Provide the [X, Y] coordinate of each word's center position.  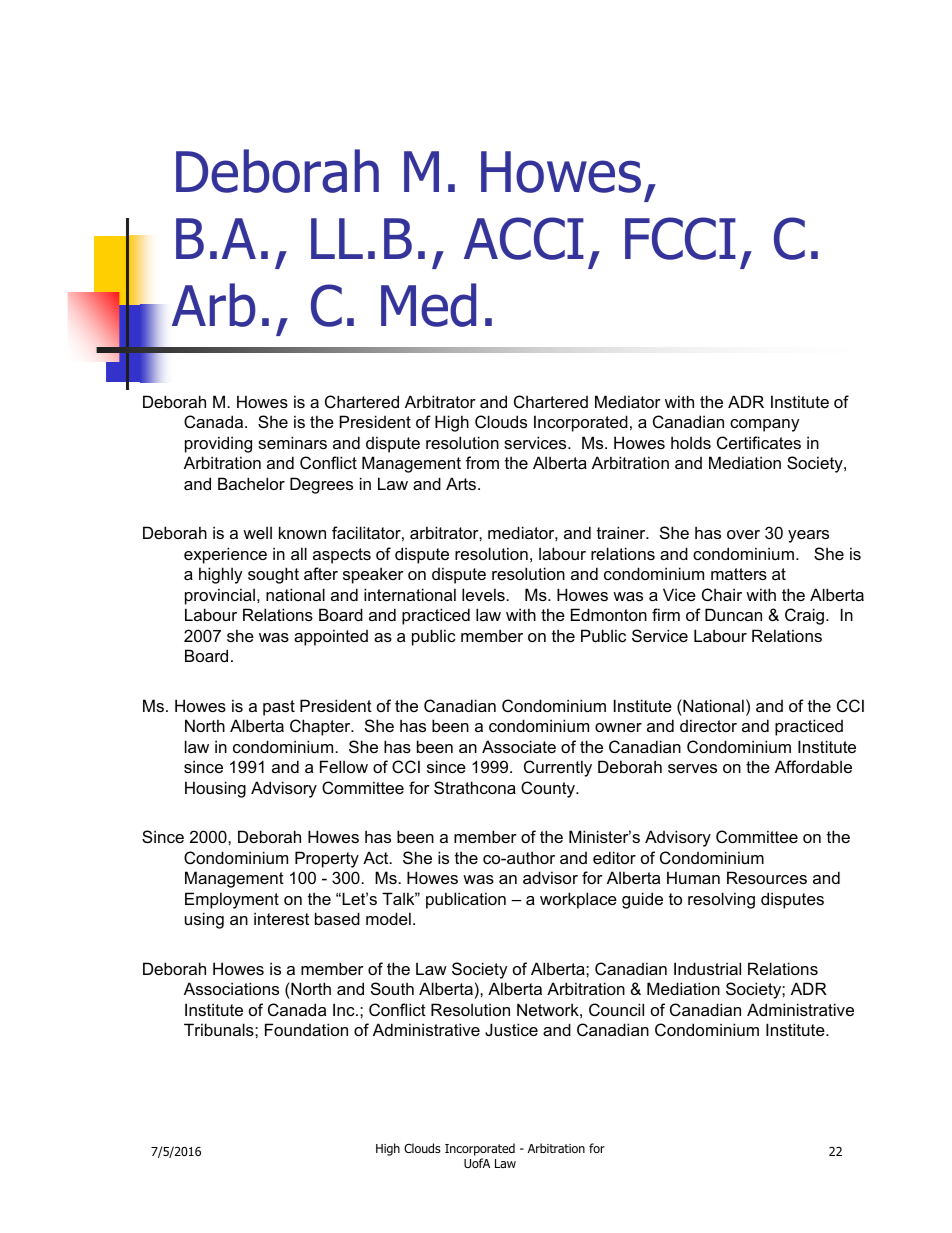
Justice [511, 1029]
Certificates [759, 442]
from [482, 462]
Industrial [707, 968]
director [708, 725]
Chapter [321, 727]
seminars [292, 442]
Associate [519, 746]
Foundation [306, 1029]
